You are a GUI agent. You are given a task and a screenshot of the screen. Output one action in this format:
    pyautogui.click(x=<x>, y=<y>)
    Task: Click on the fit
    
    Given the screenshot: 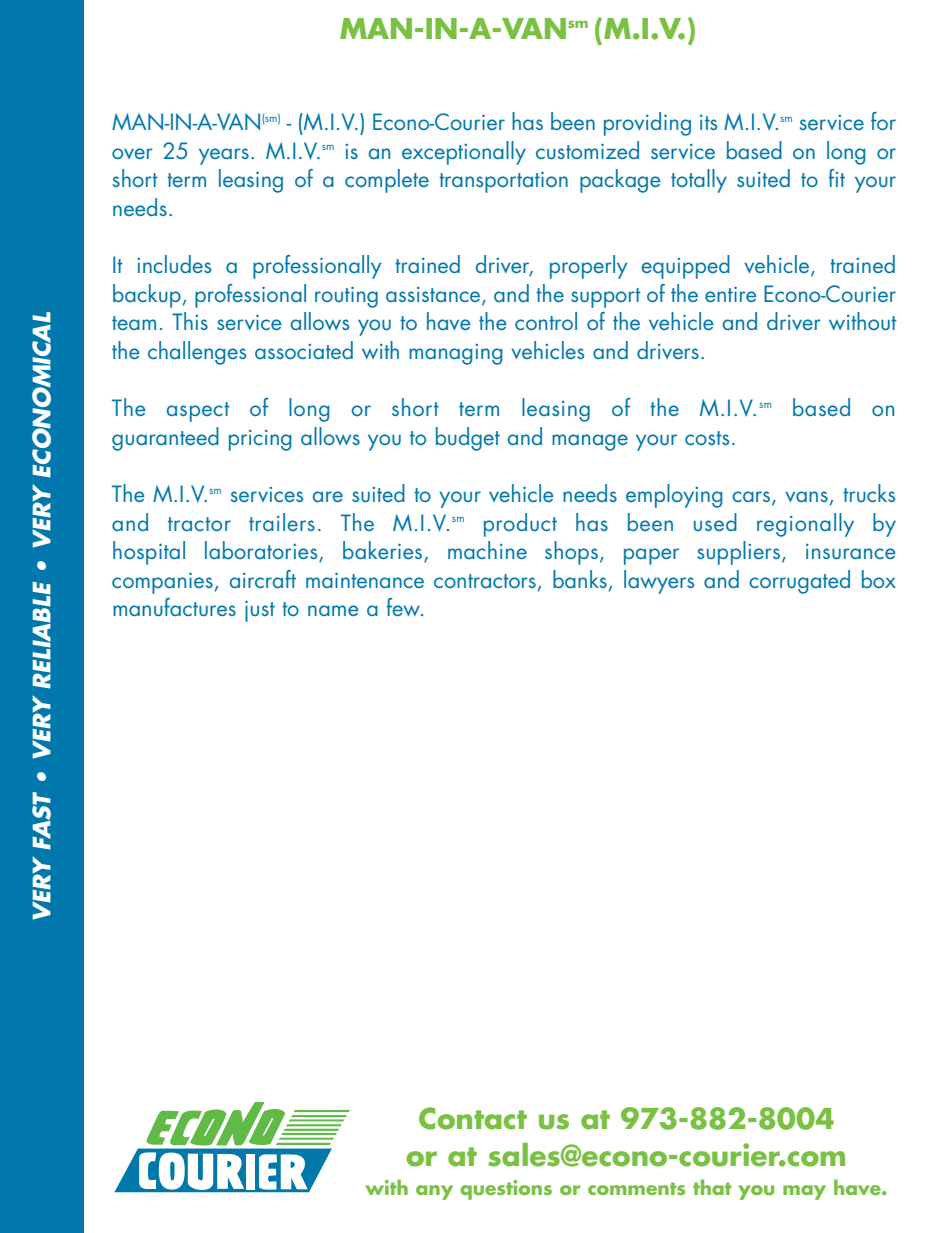 What is the action you would take?
    pyautogui.click(x=837, y=178)
